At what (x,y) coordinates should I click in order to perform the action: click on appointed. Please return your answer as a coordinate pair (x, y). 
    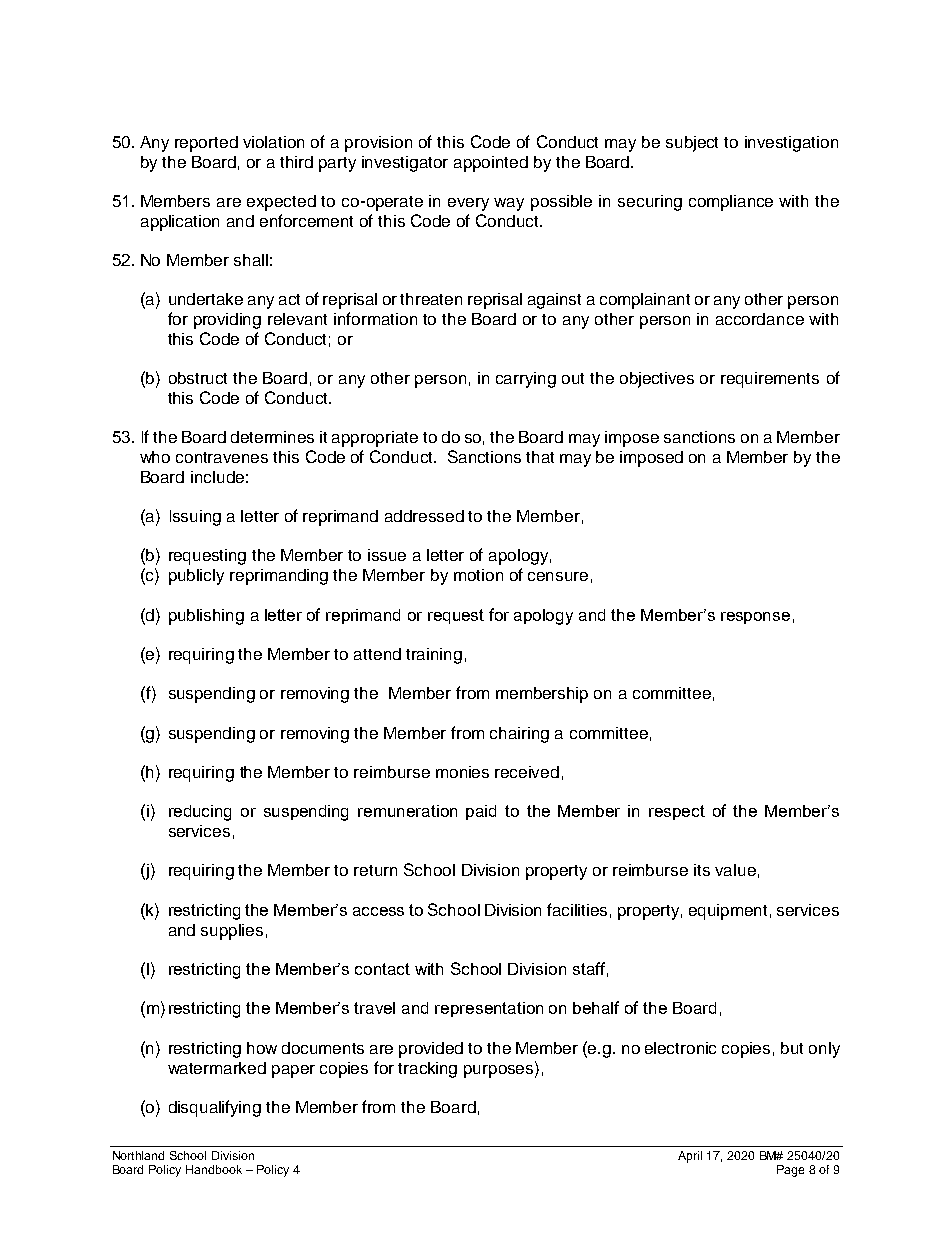
    Looking at the image, I should click on (491, 164).
